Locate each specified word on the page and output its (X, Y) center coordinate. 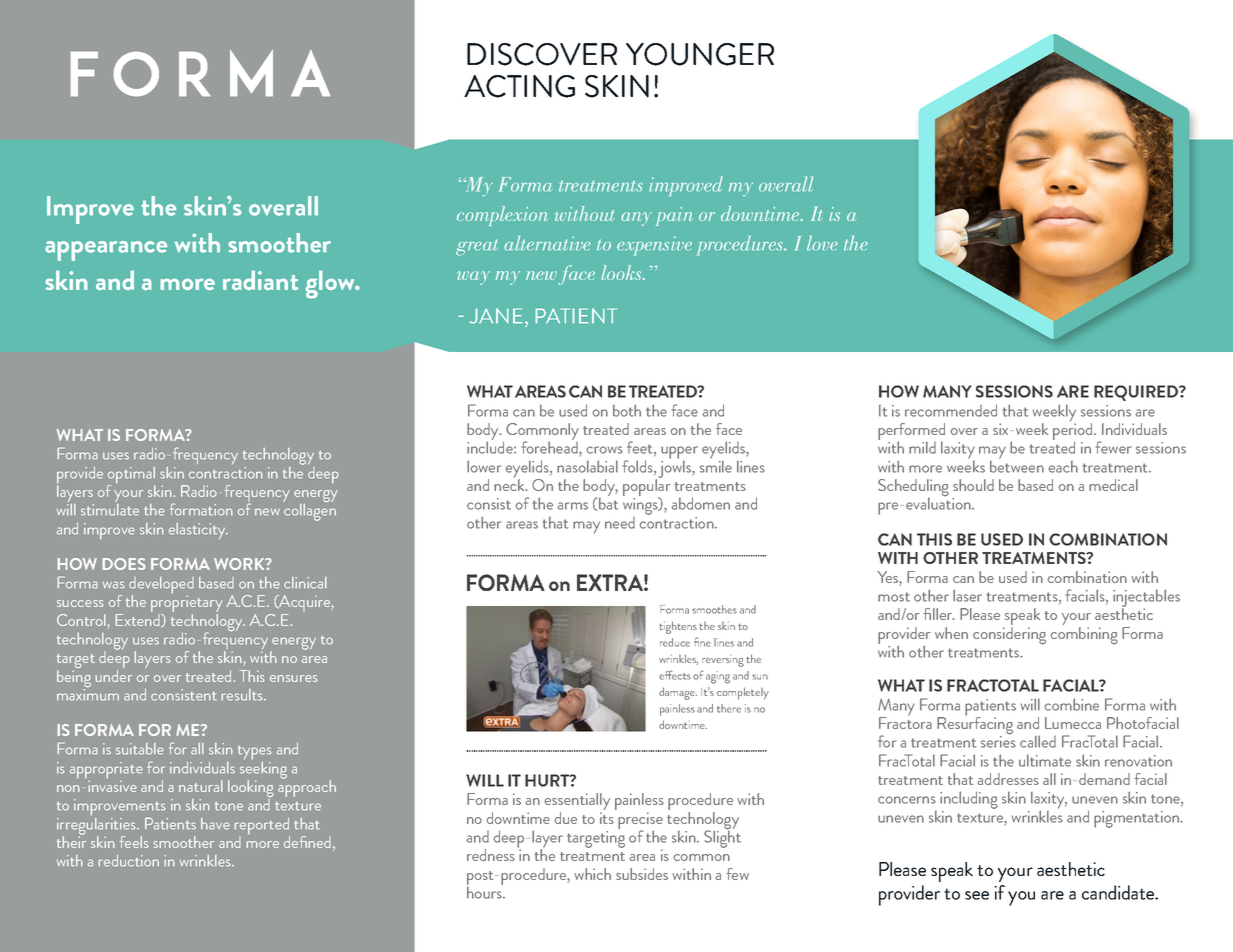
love (822, 243)
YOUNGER (700, 54)
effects (675, 675)
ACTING (519, 86)
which (592, 874)
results (243, 695)
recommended (951, 410)
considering (1009, 636)
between (1017, 465)
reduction (128, 861)
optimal (132, 476)
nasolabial (587, 466)
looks (622, 272)
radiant (261, 280)
